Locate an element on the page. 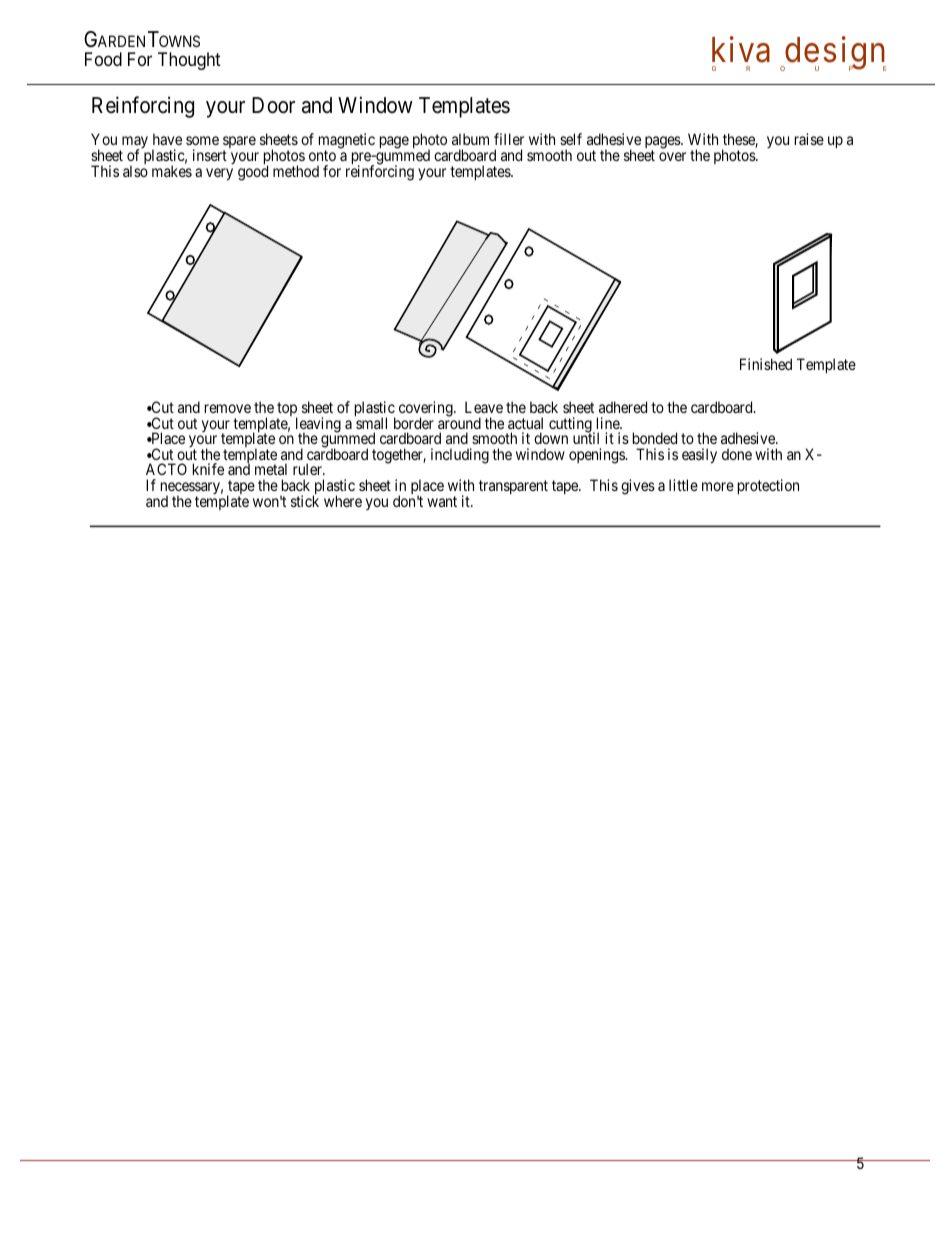  Door is located at coordinates (273, 105).
